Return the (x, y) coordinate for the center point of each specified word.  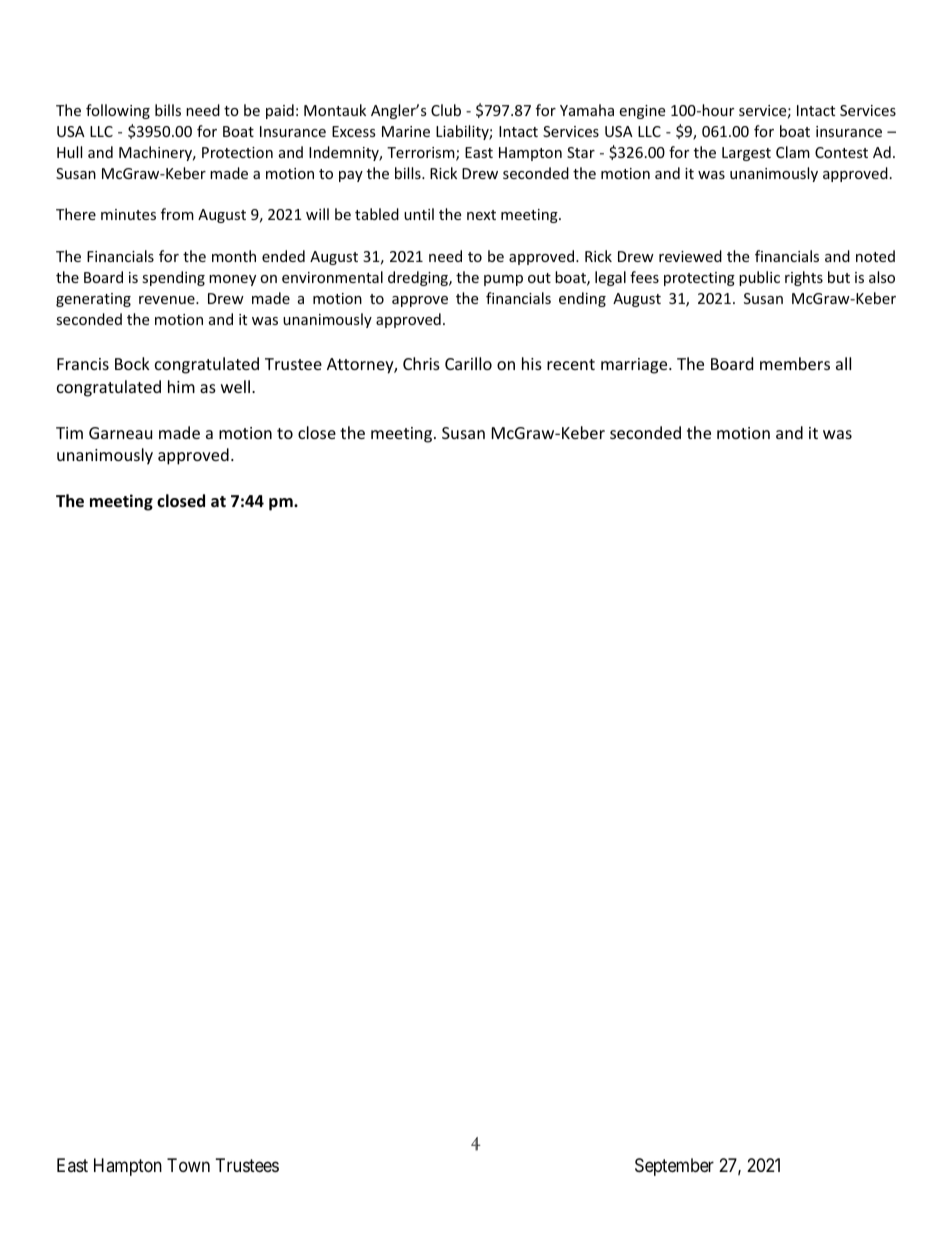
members (795, 363)
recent (571, 364)
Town (188, 1165)
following (118, 111)
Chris (421, 363)
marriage (635, 366)
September (674, 1167)
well (237, 386)
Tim (69, 433)
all (843, 363)
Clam (793, 152)
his (532, 363)
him (181, 386)
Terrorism (422, 154)
